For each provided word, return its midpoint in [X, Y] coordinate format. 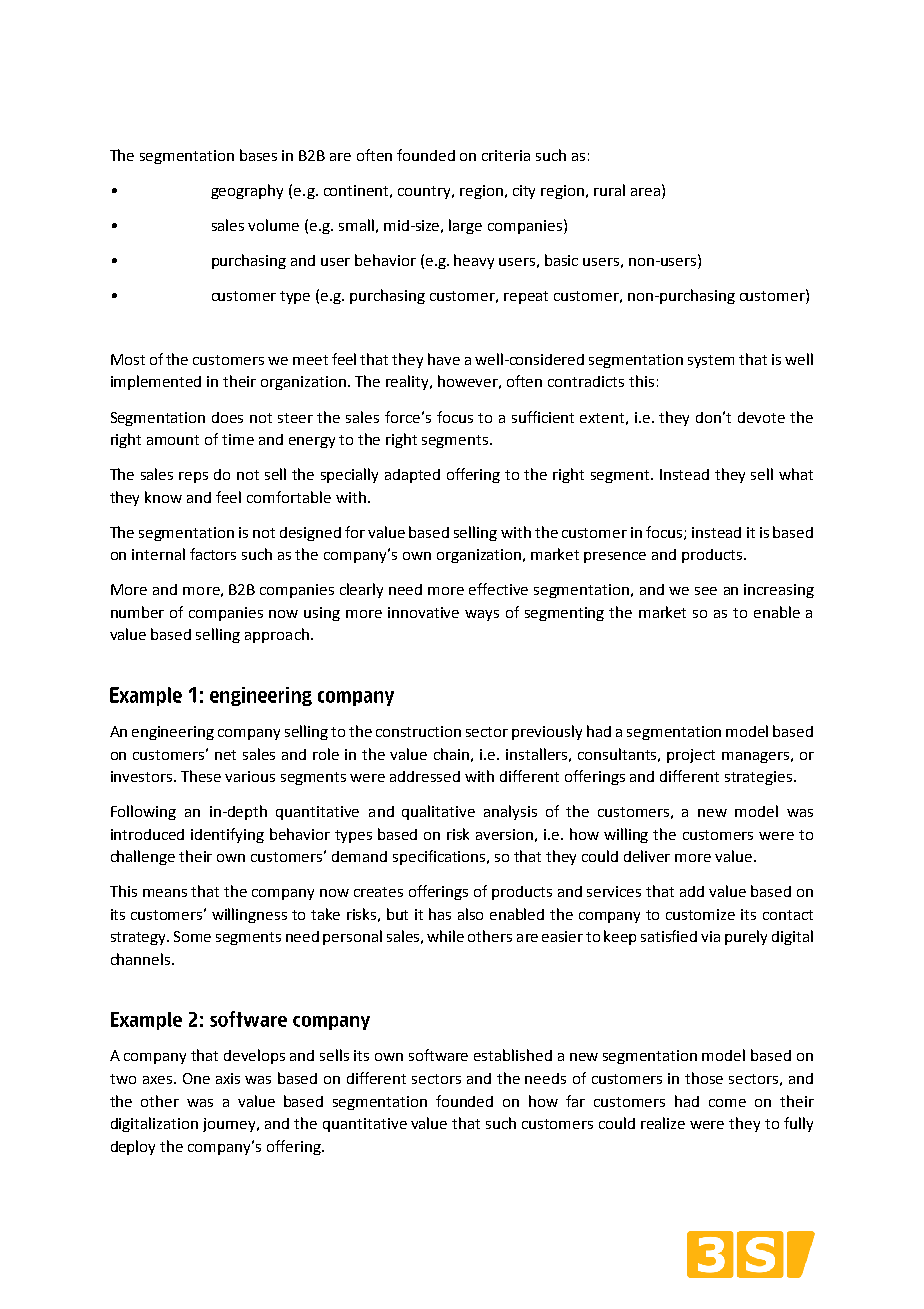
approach [277, 635]
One [196, 1078]
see [706, 591]
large [465, 226]
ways [482, 615]
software [438, 1055]
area [645, 192]
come [727, 1103]
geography [247, 191]
